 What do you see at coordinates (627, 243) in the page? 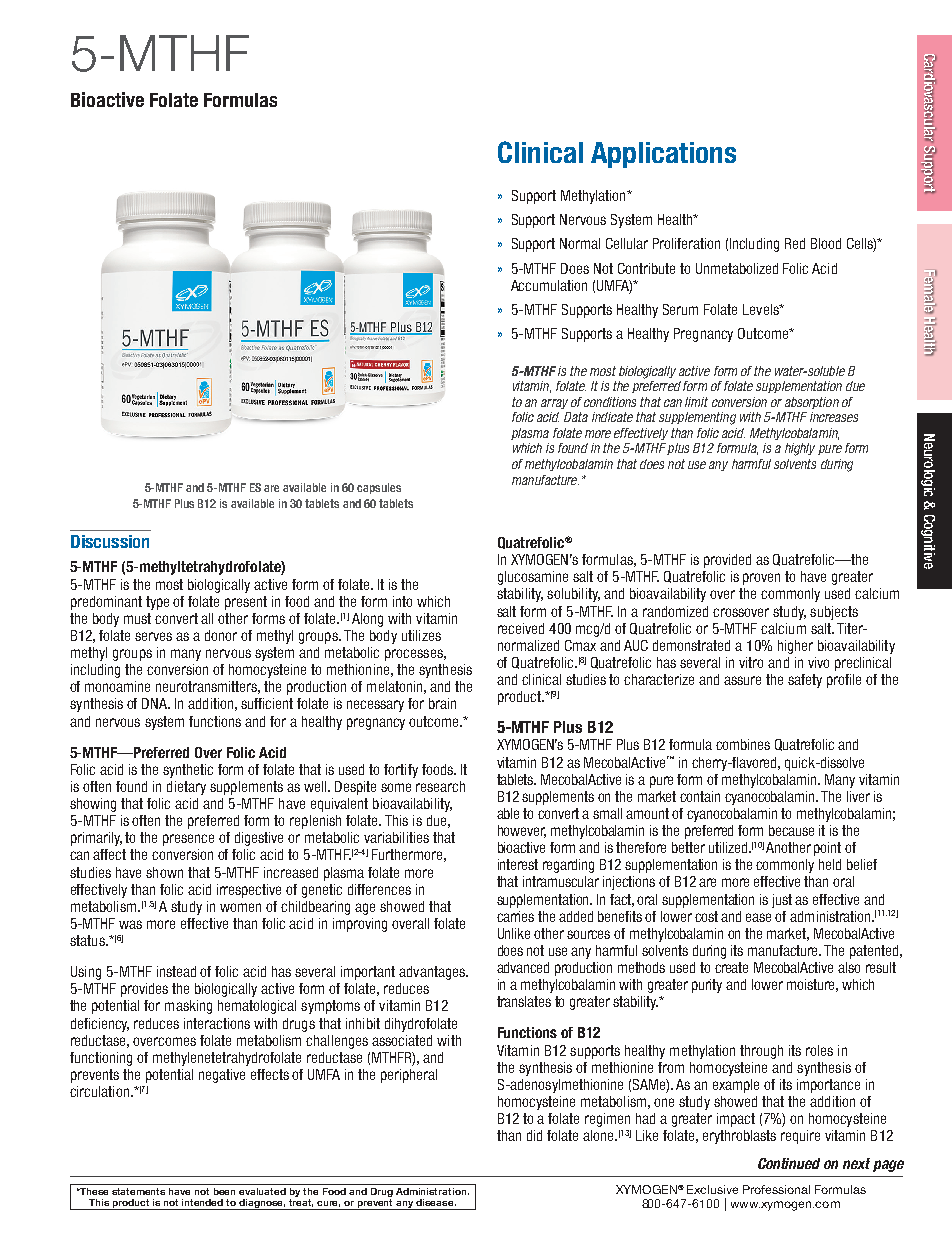
I see `Cellular` at bounding box center [627, 243].
